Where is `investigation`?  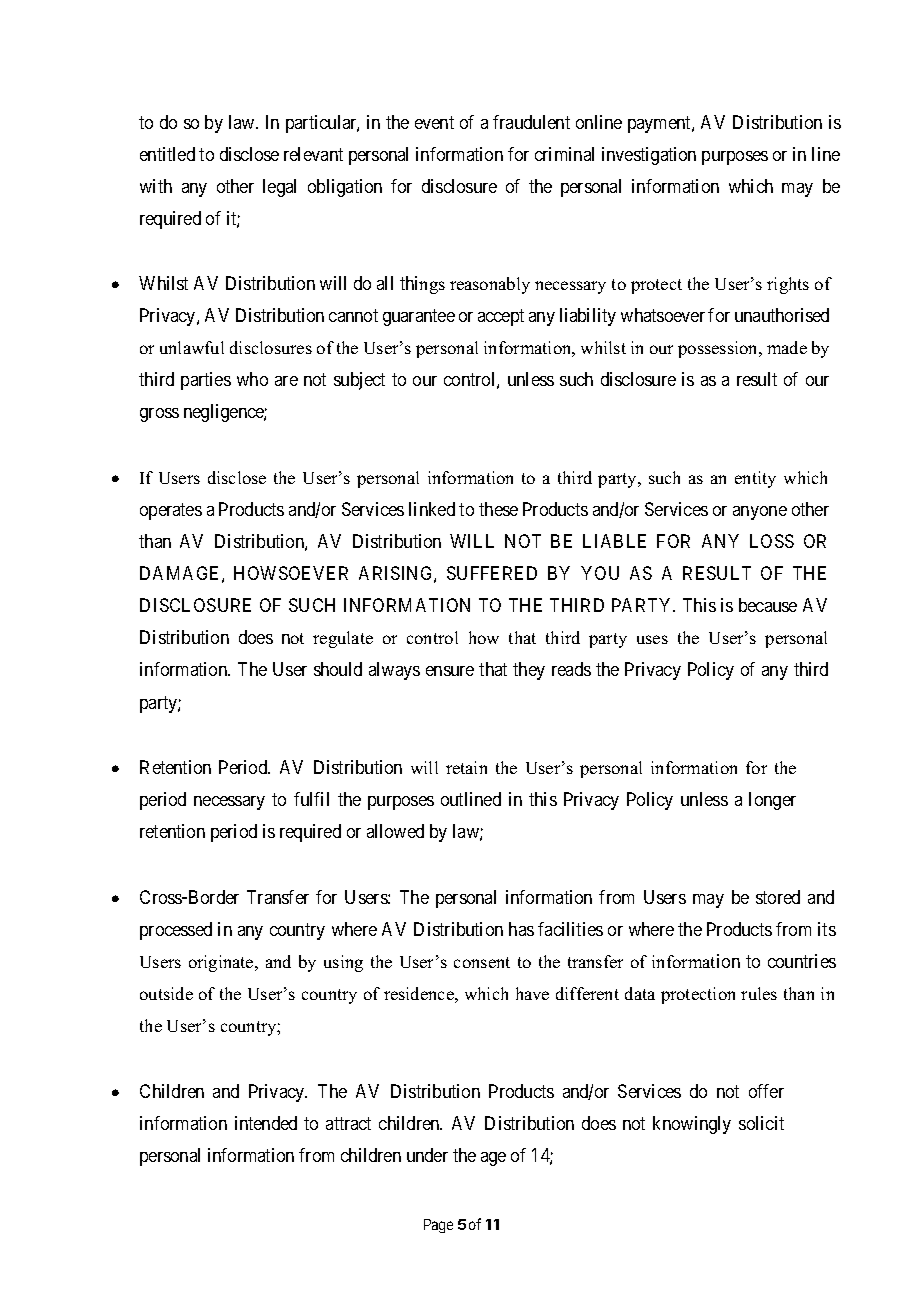 investigation is located at coordinates (649, 156).
